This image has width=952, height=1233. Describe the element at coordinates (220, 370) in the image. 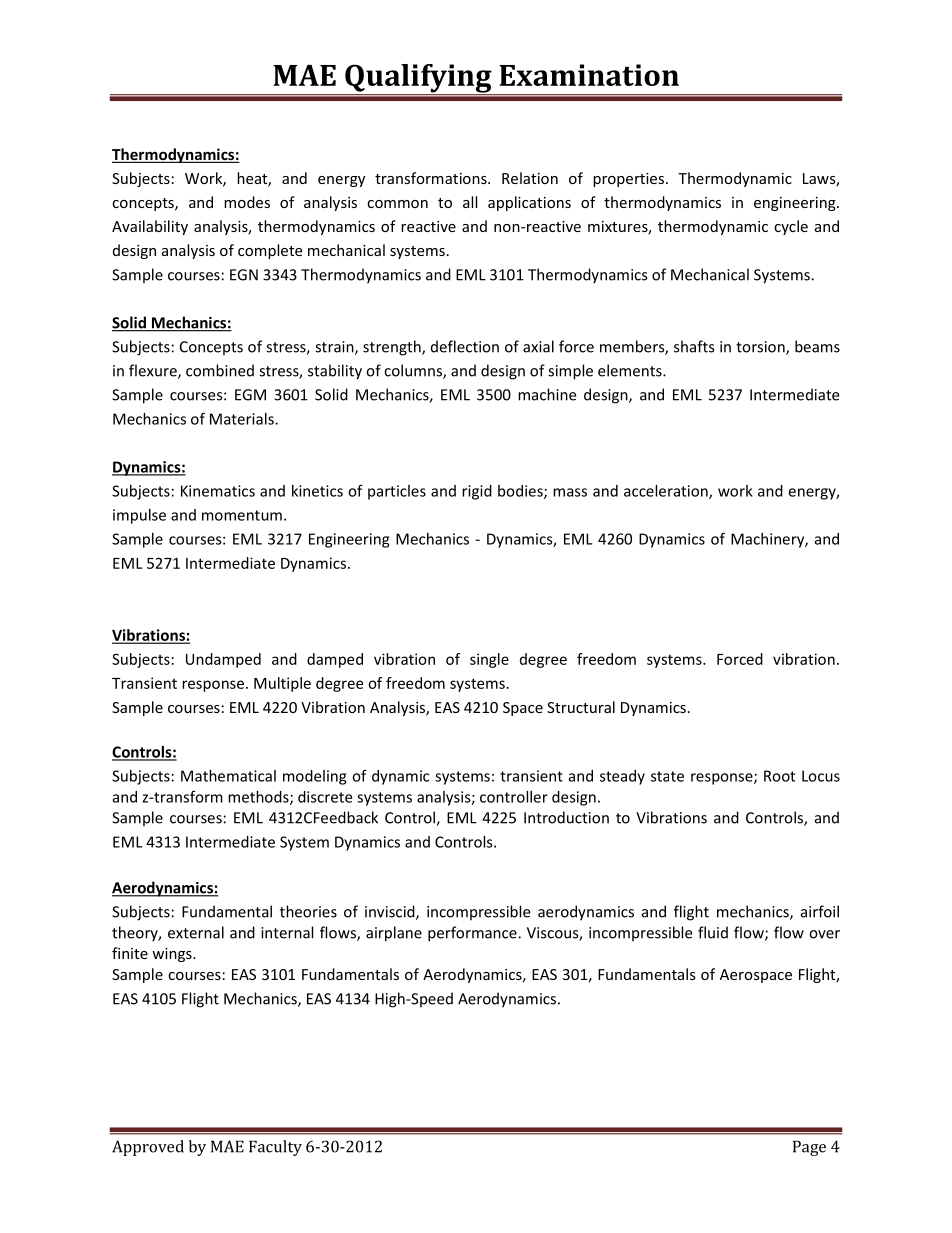

I see `combined` at that location.
